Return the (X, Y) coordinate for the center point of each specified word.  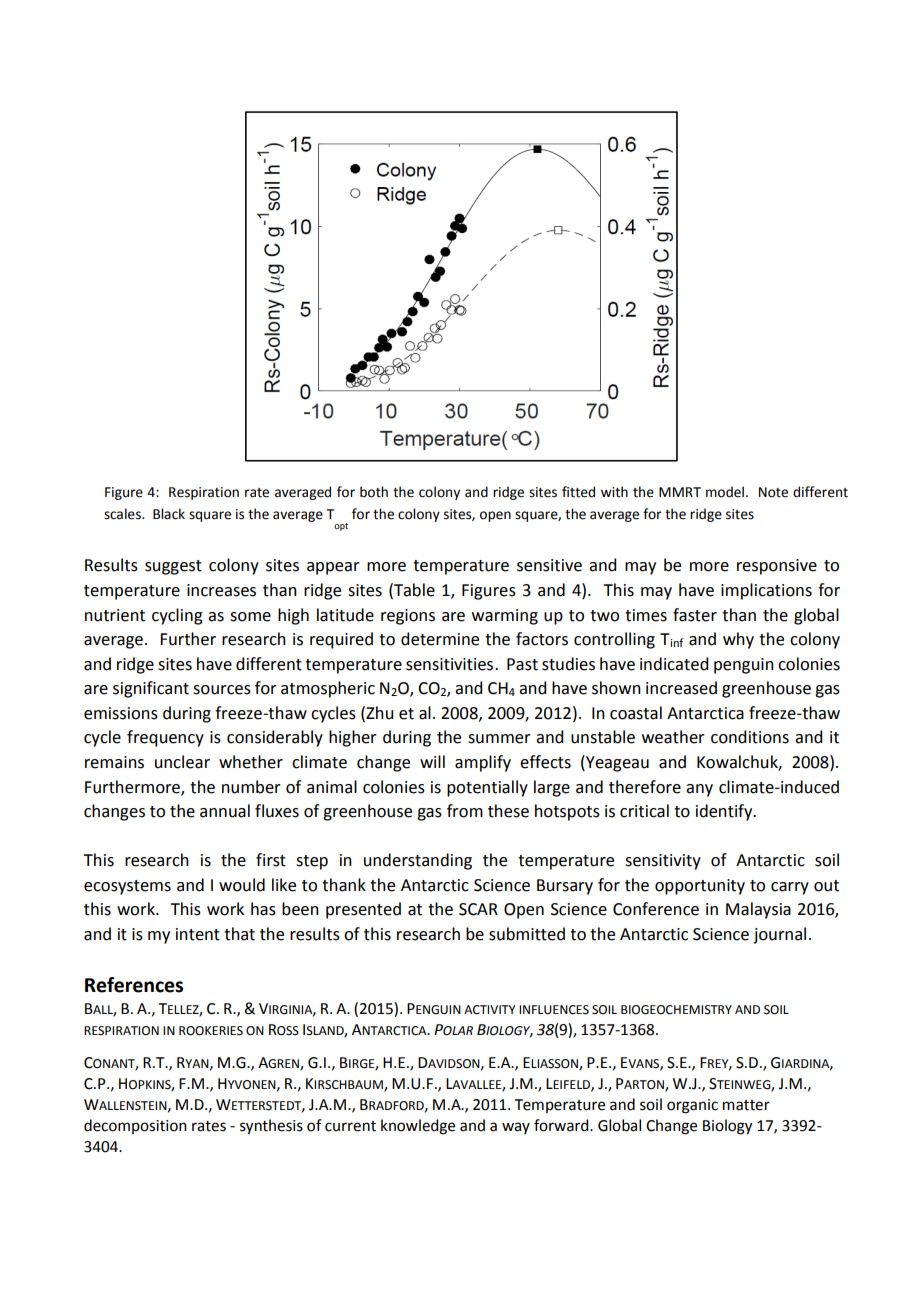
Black (169, 514)
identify (725, 812)
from (465, 811)
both (374, 492)
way (516, 1128)
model (725, 492)
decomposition (135, 1126)
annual (225, 811)
